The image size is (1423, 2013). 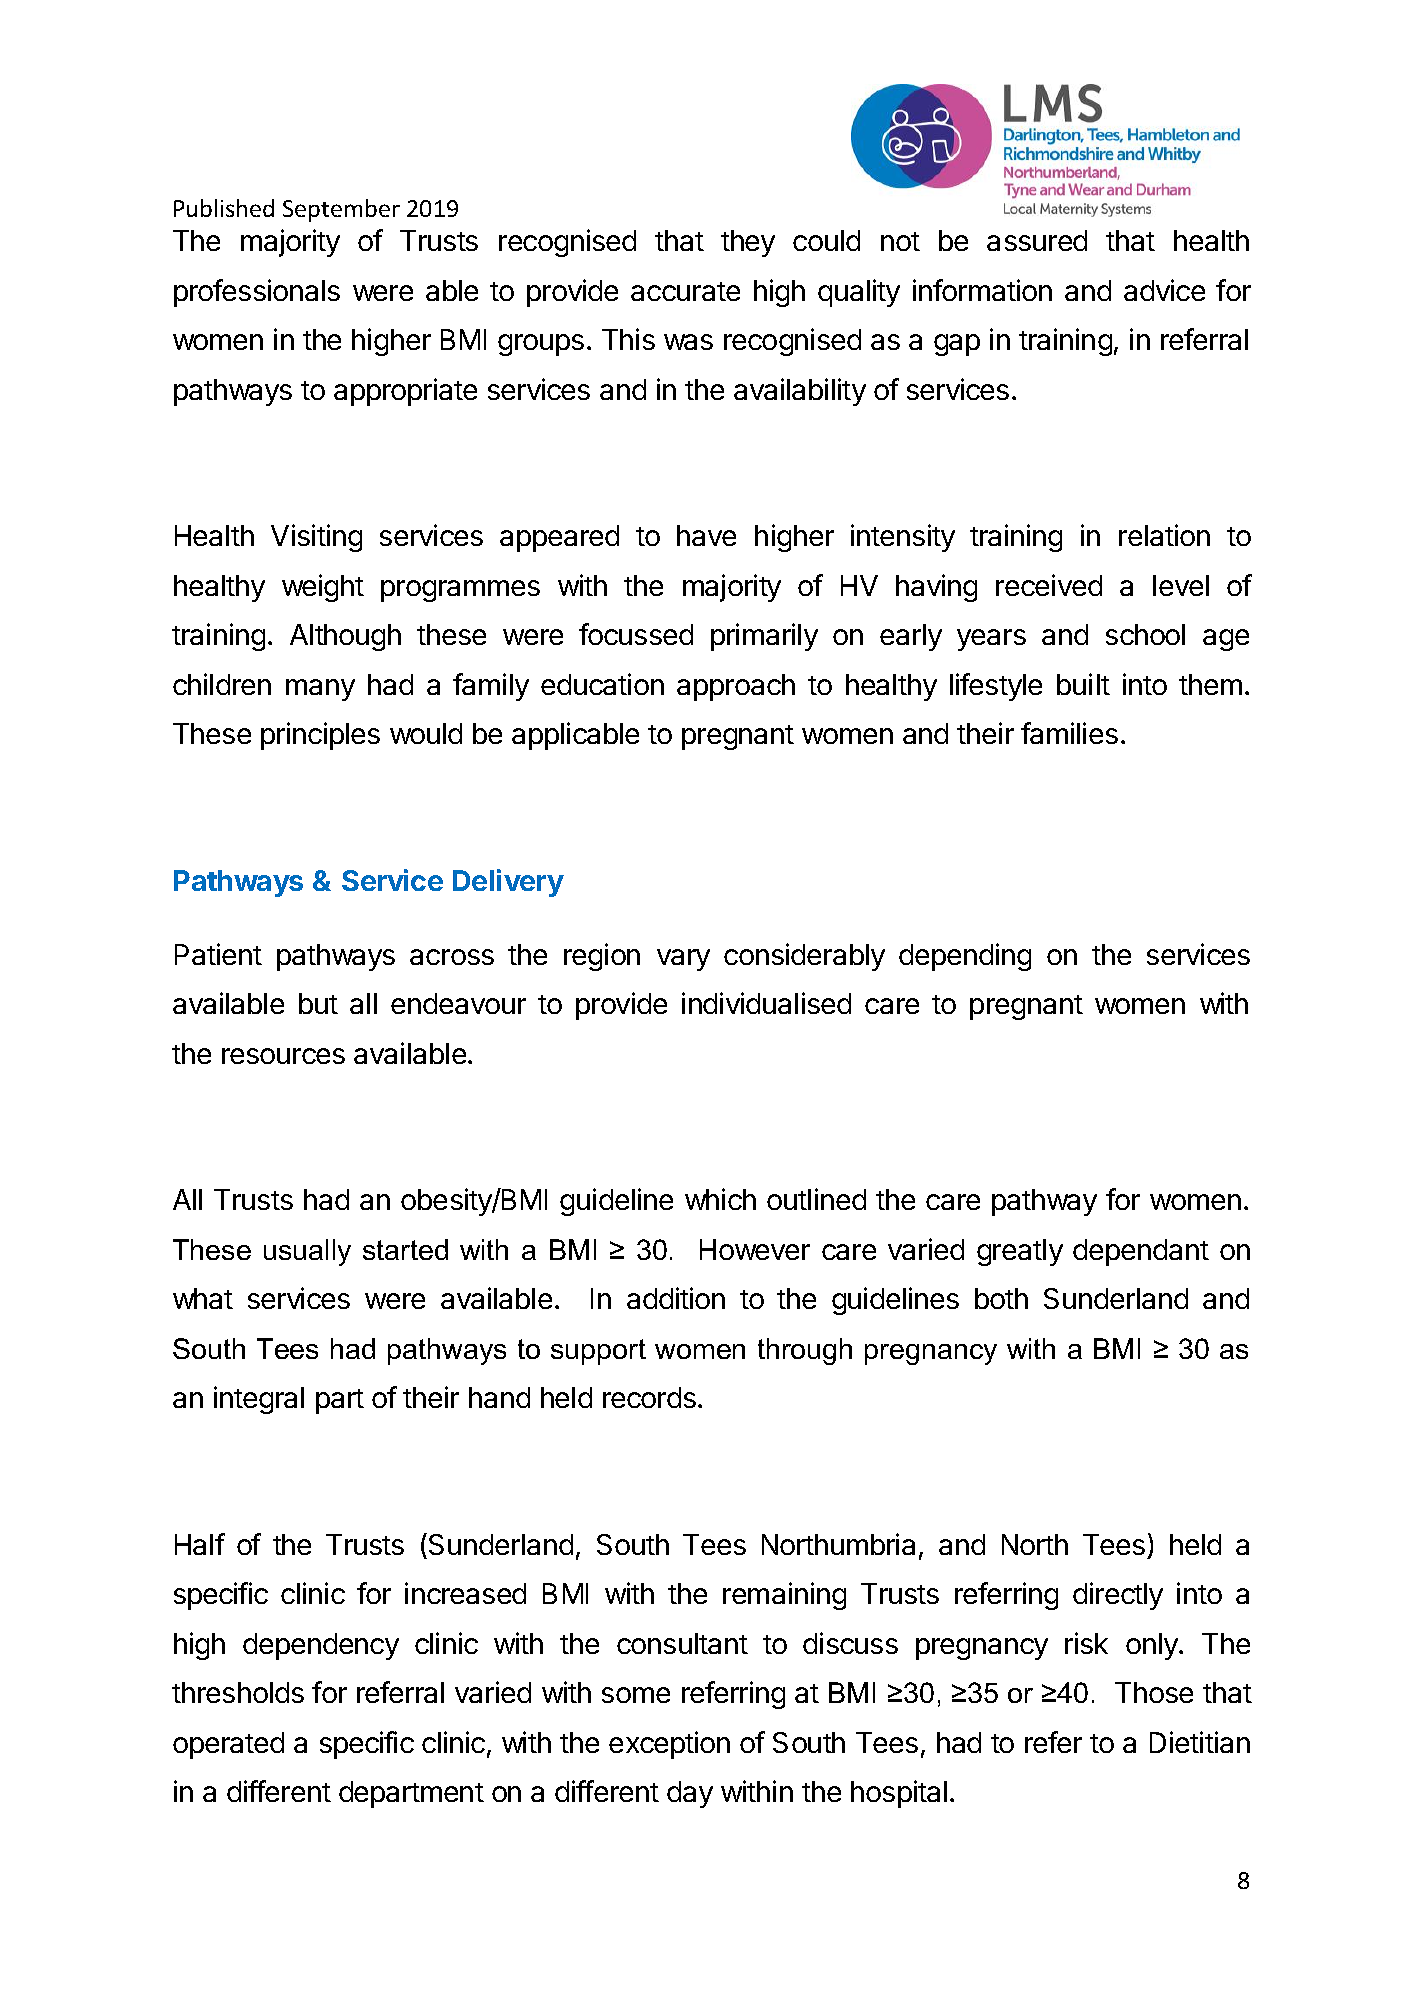 What do you see at coordinates (345, 637) in the screenshot?
I see `Although` at bounding box center [345, 637].
